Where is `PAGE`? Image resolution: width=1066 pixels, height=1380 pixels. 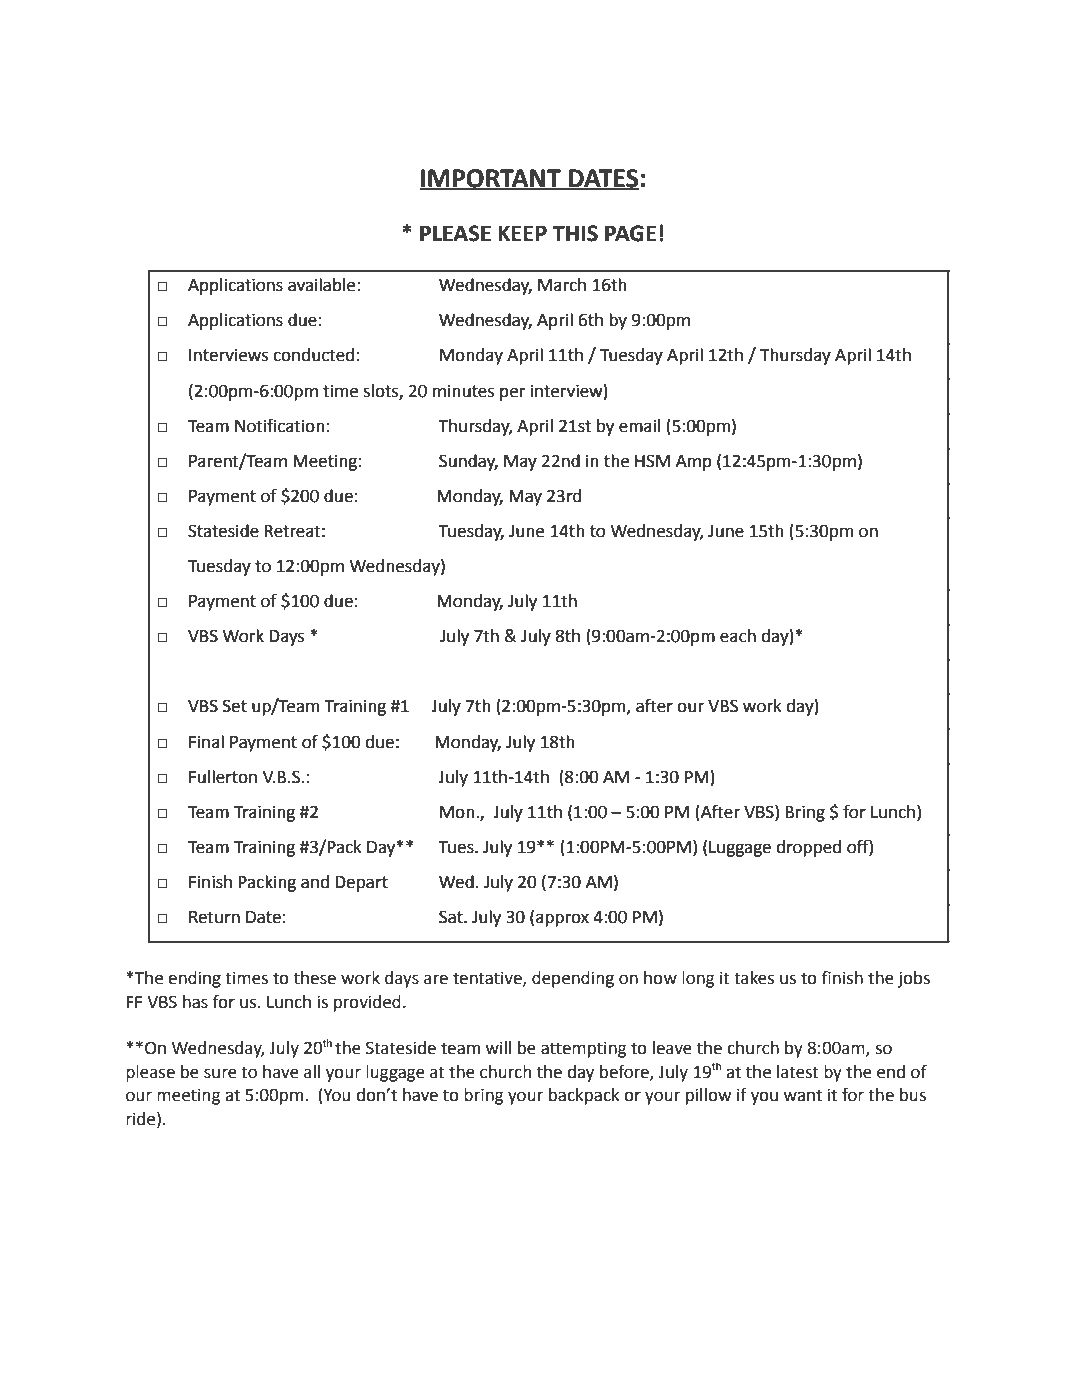
PAGE is located at coordinates (630, 233).
